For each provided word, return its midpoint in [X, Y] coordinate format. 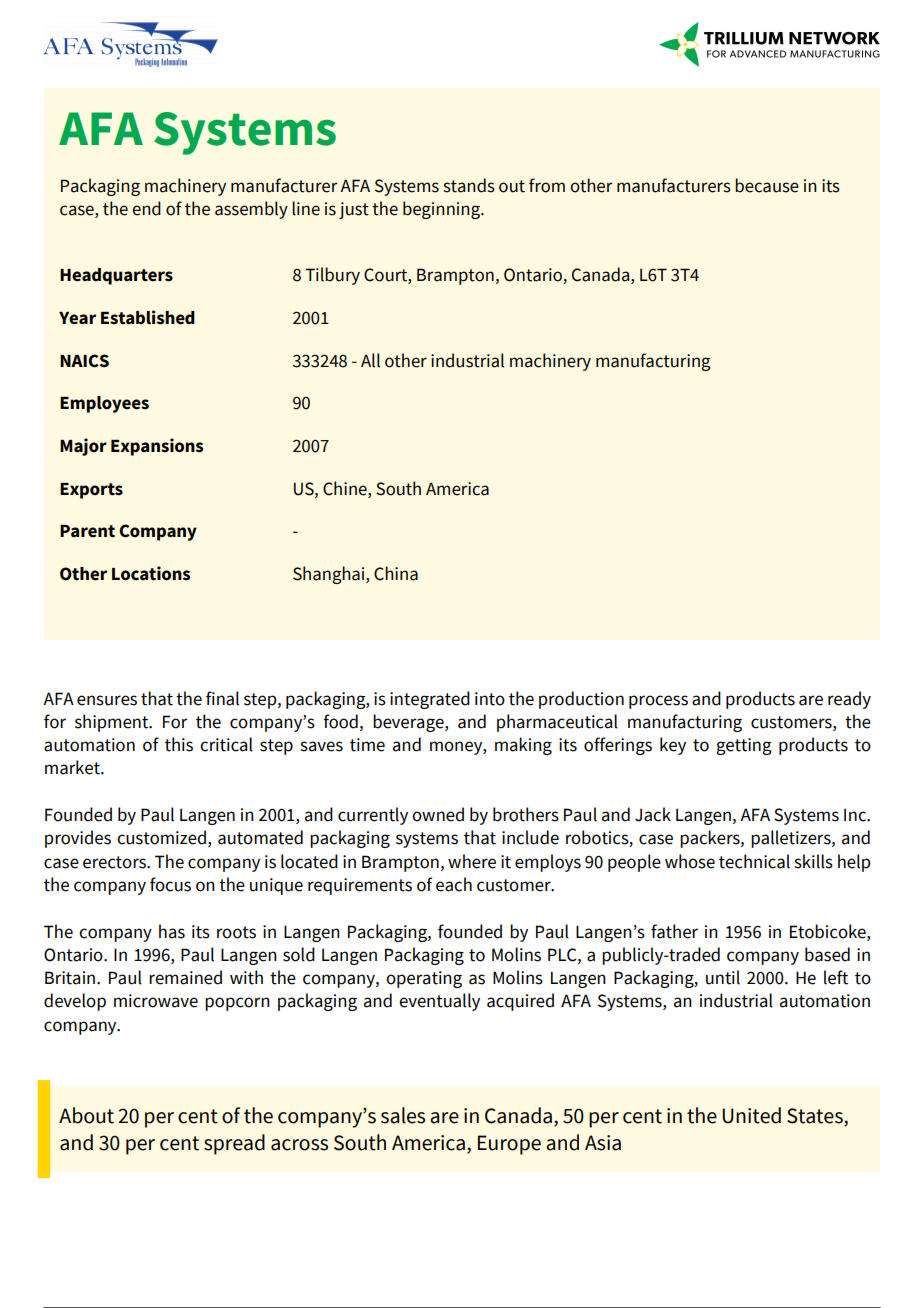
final [222, 698]
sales [403, 1115]
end [146, 208]
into [490, 699]
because [767, 185]
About [86, 1115]
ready [849, 700]
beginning [442, 210]
